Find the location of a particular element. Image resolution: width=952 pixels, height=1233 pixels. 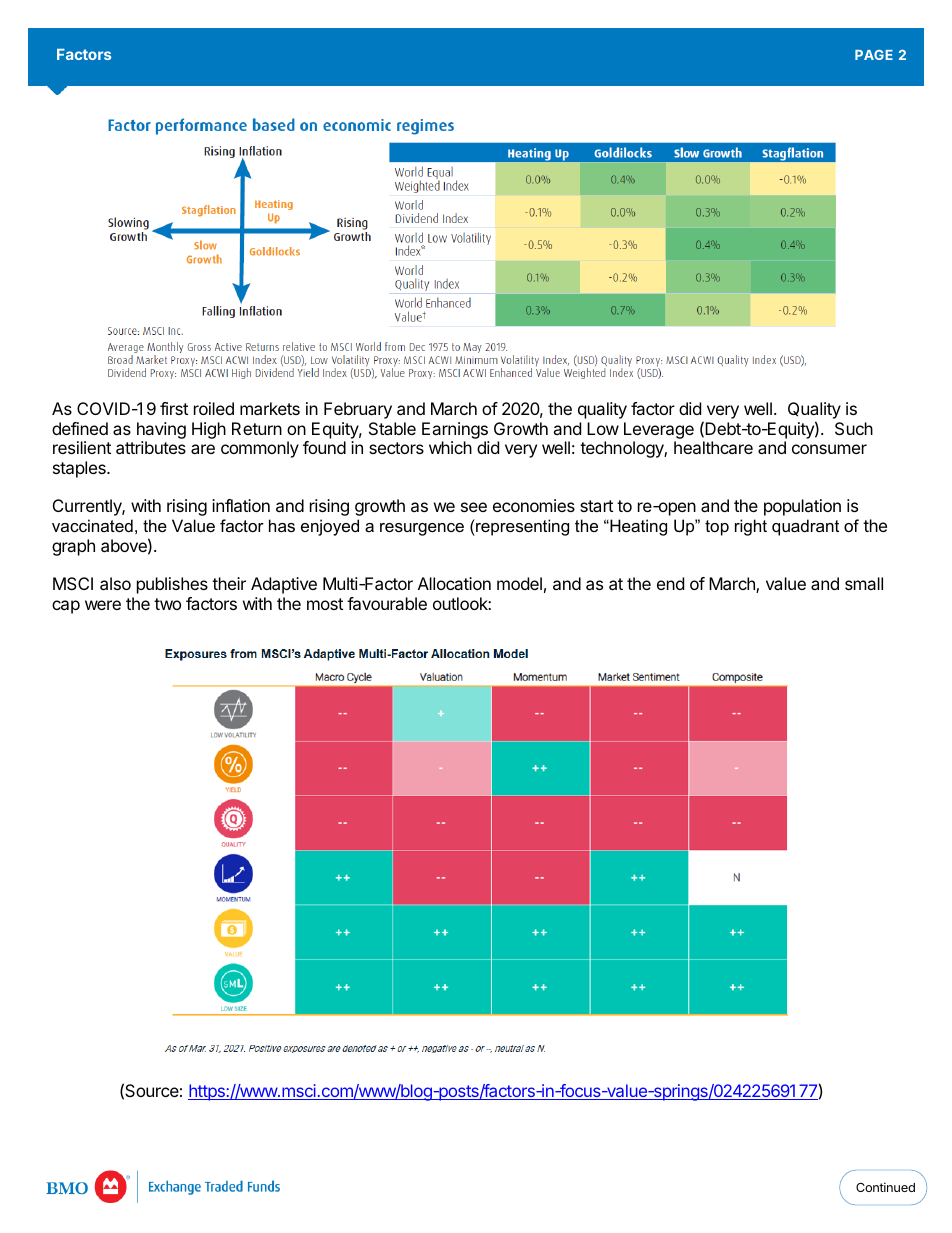

PAGE is located at coordinates (874, 55).
